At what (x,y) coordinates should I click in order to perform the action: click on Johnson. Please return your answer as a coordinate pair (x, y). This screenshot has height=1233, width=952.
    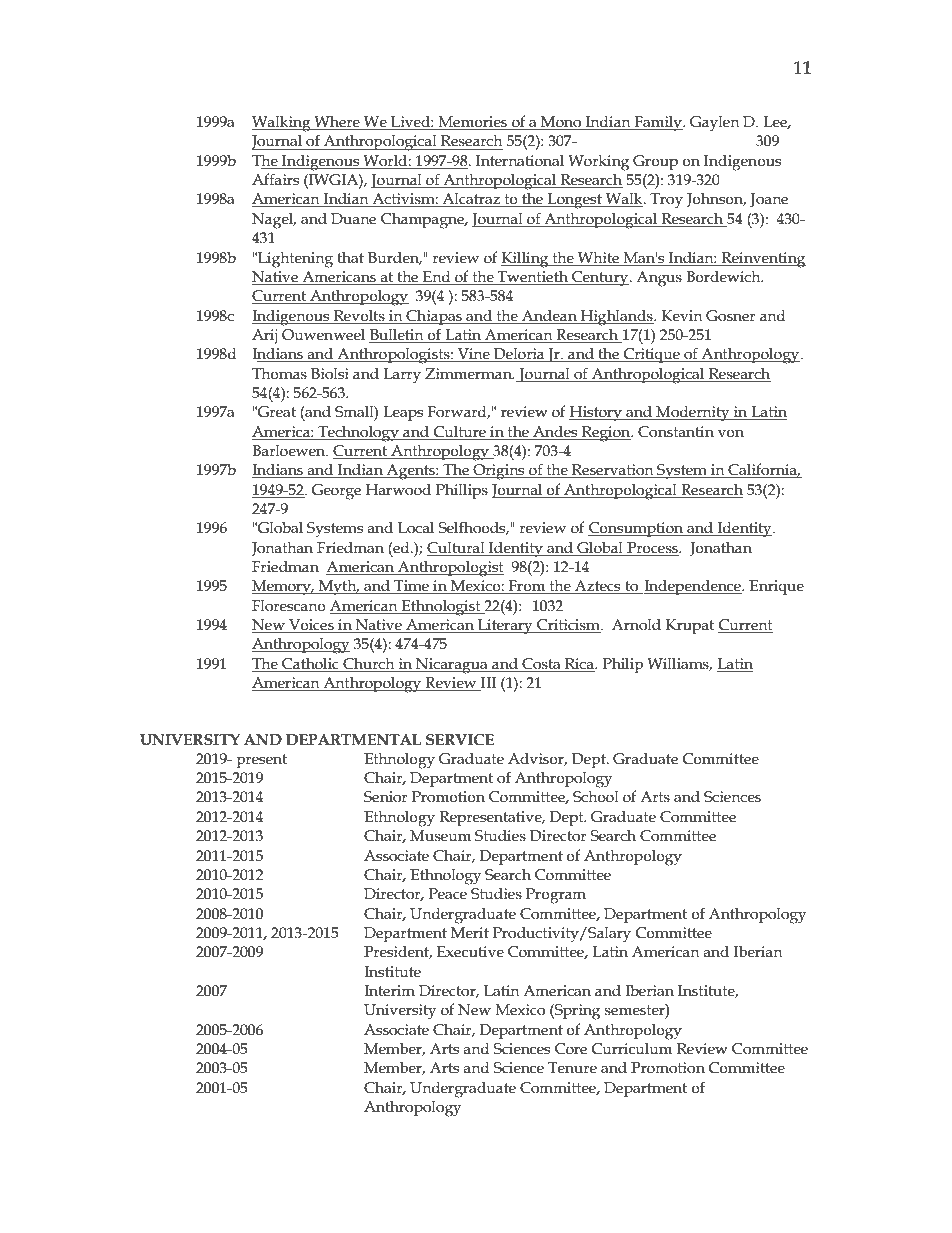
    Looking at the image, I should click on (716, 200).
